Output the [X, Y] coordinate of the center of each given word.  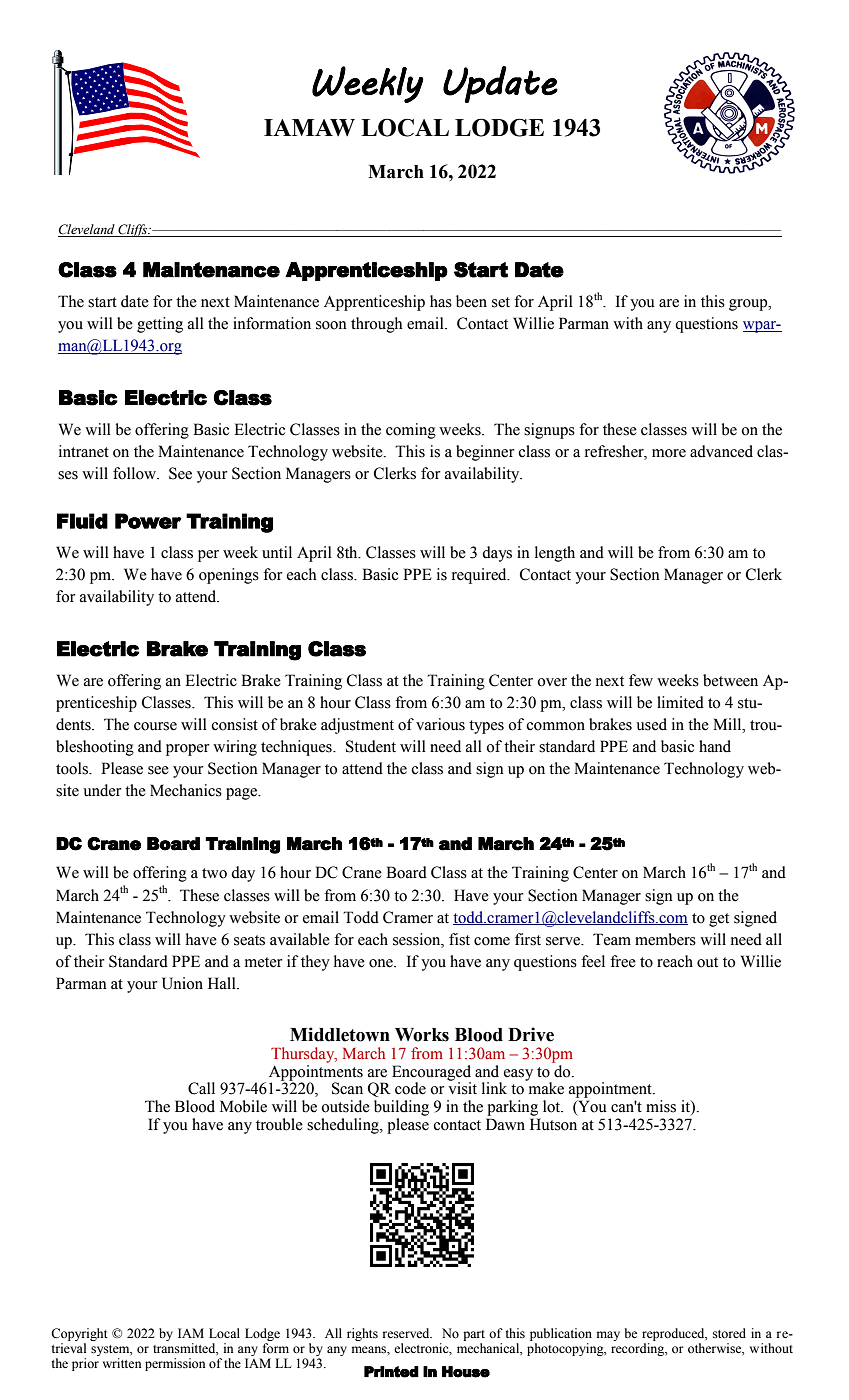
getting [160, 325]
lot [553, 1106]
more [669, 453]
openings [229, 576]
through [377, 325]
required [480, 576]
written [122, 1363]
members [665, 939]
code [410, 1088]
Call [201, 1088]
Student [371, 746]
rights [362, 1334]
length [555, 554]
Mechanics [186, 790]
